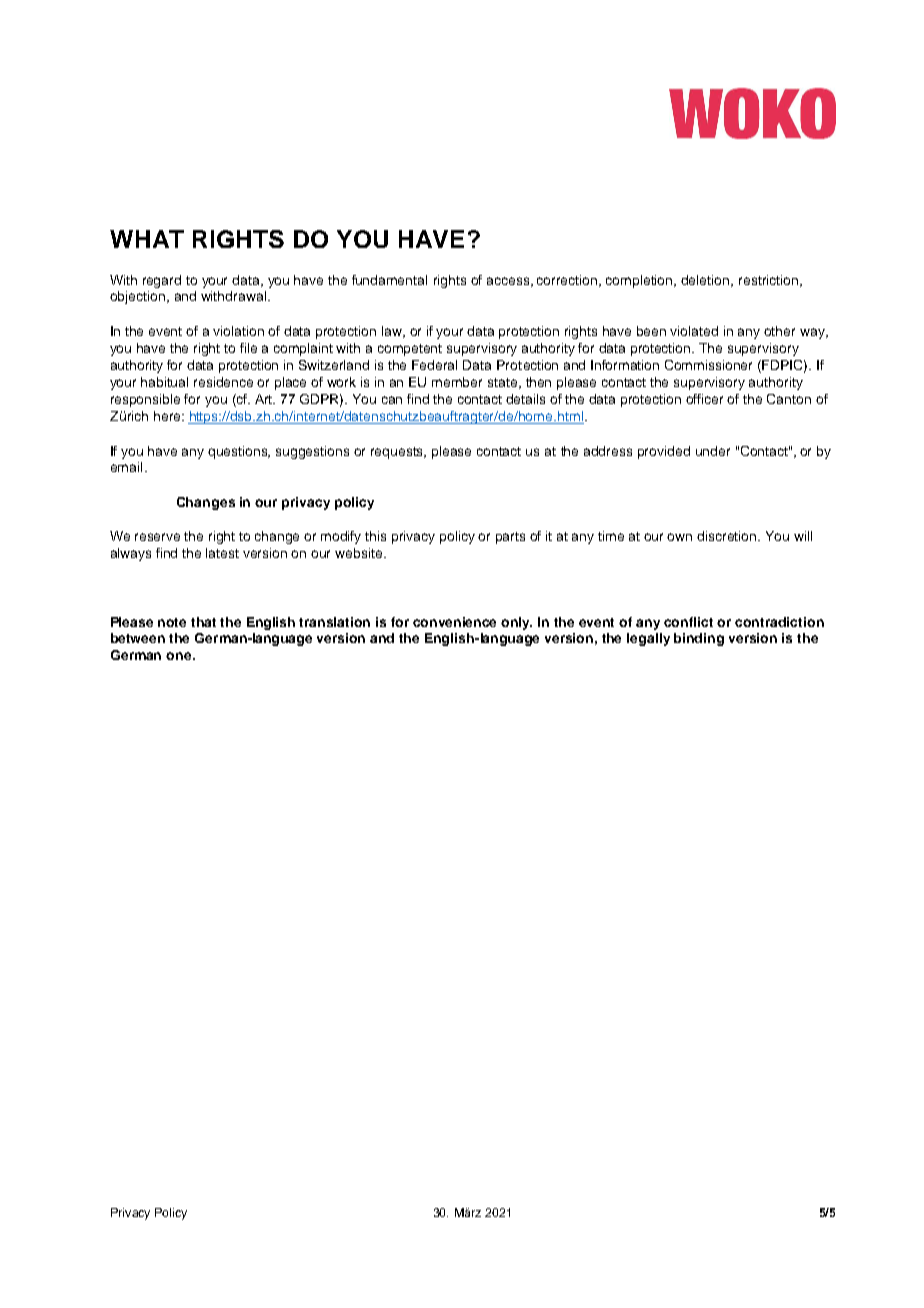  What do you see at coordinates (508, 281) in the document?
I see `access` at bounding box center [508, 281].
